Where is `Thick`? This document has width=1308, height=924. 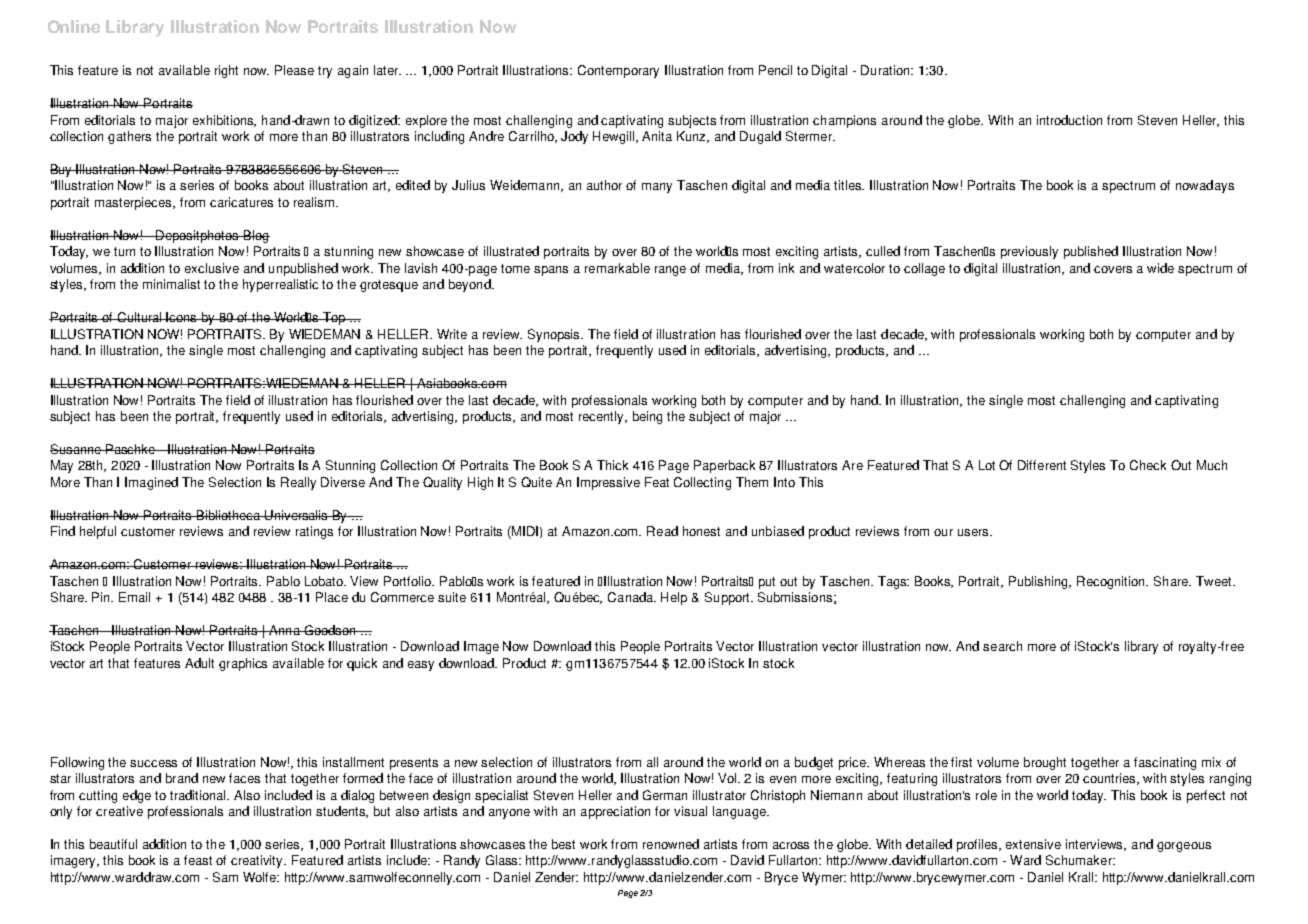
Thick is located at coordinates (612, 465).
